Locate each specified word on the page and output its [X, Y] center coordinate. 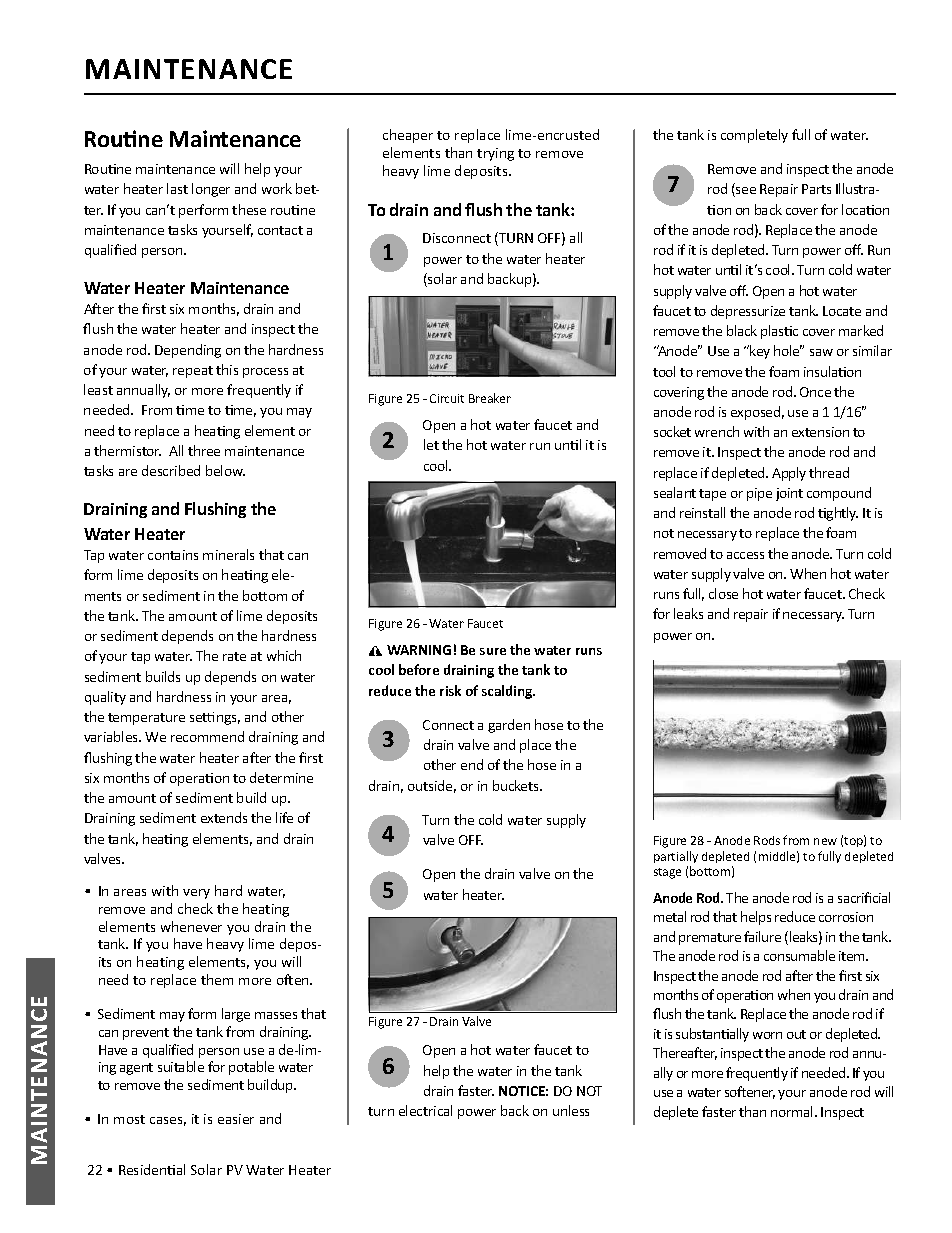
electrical [425, 1110]
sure [493, 651]
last [177, 188]
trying [495, 154]
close [723, 593]
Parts [816, 189]
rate [234, 656]
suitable [181, 1066]
